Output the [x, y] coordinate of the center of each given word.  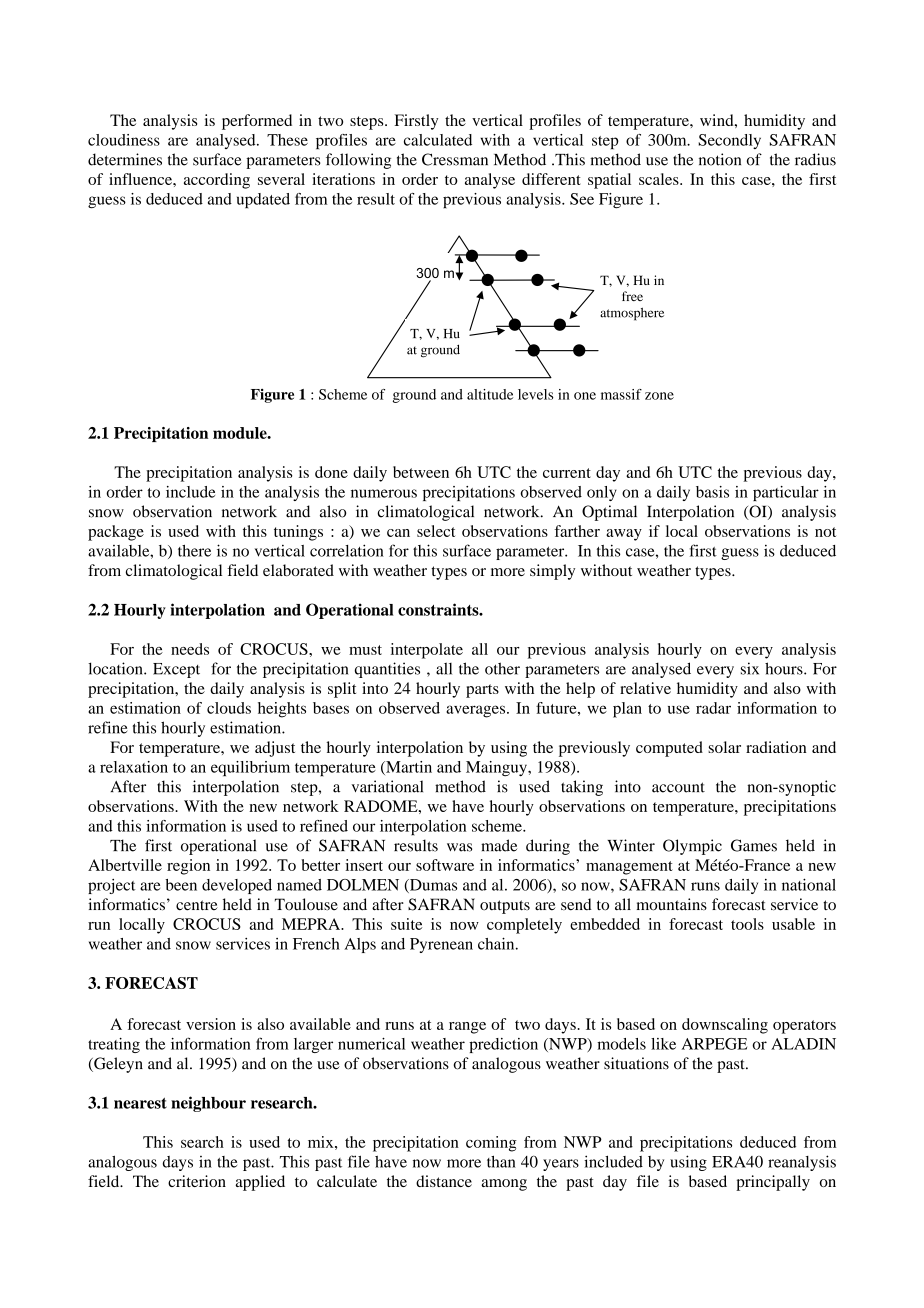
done [331, 472]
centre [197, 905]
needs [190, 649]
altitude [490, 394]
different [551, 179]
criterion [197, 1181]
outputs [505, 907]
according [217, 181]
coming [491, 1144]
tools [747, 924]
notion [720, 159]
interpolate [427, 651]
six [750, 668]
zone [659, 396]
